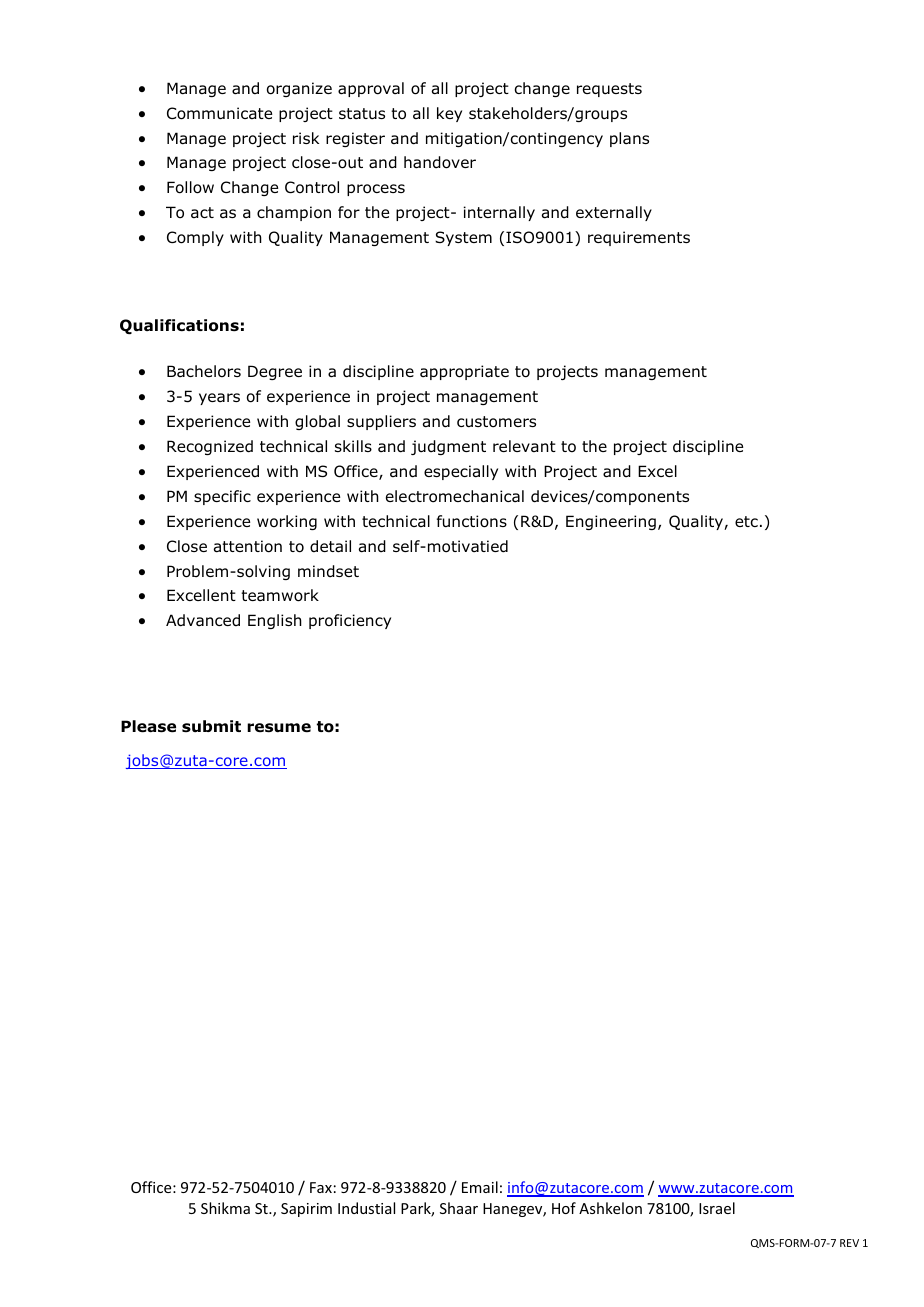 The height and width of the screenshot is (1307, 924). What do you see at coordinates (449, 114) in the screenshot?
I see `key` at bounding box center [449, 114].
